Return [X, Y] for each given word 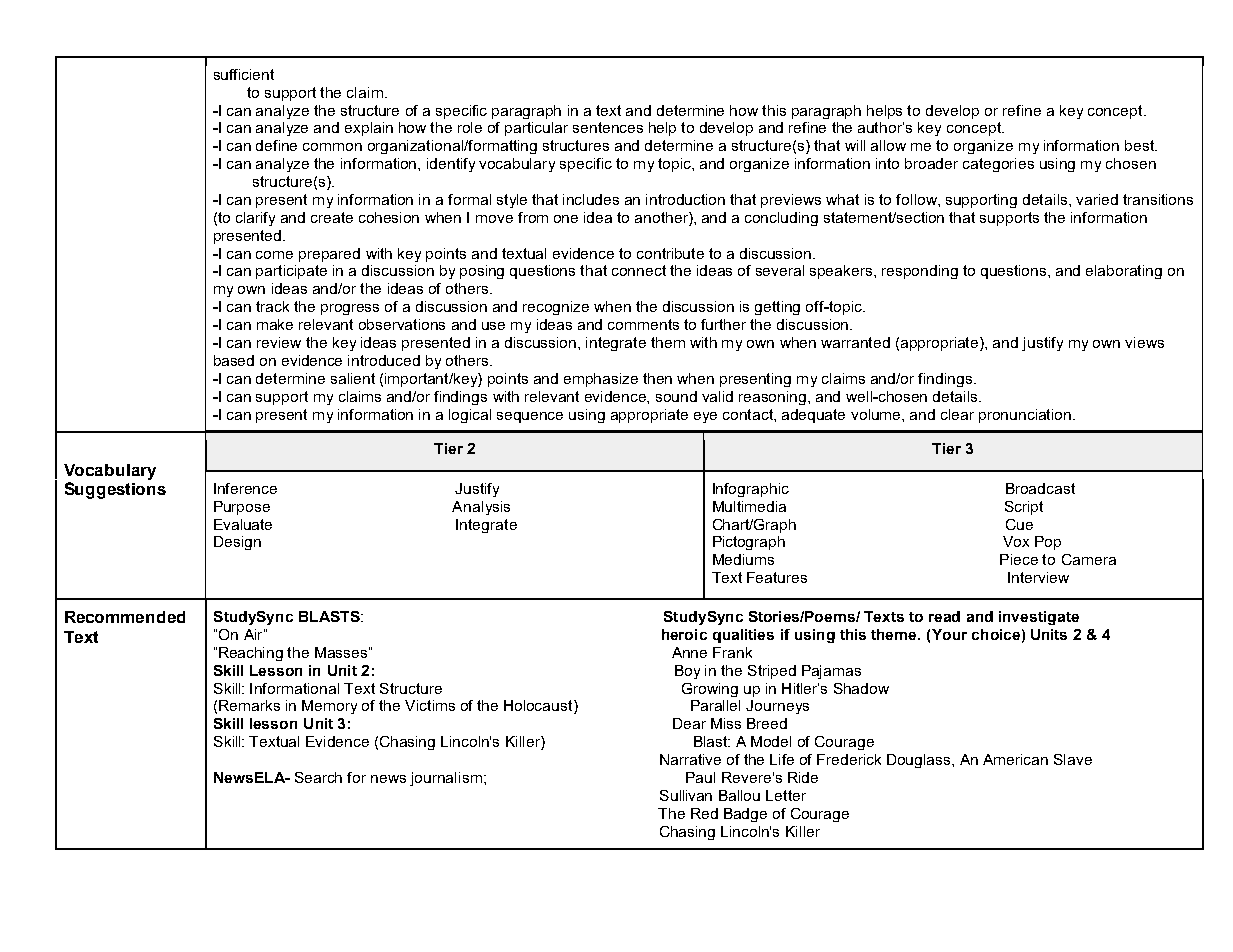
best [1141, 145]
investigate [1039, 618]
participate [291, 272]
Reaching [251, 654]
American [1015, 759]
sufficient [244, 74]
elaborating [1124, 272]
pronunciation [1026, 416]
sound [676, 396]
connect [639, 270]
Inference [245, 488]
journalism [446, 779]
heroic [684, 634]
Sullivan [686, 795]
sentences [608, 127]
